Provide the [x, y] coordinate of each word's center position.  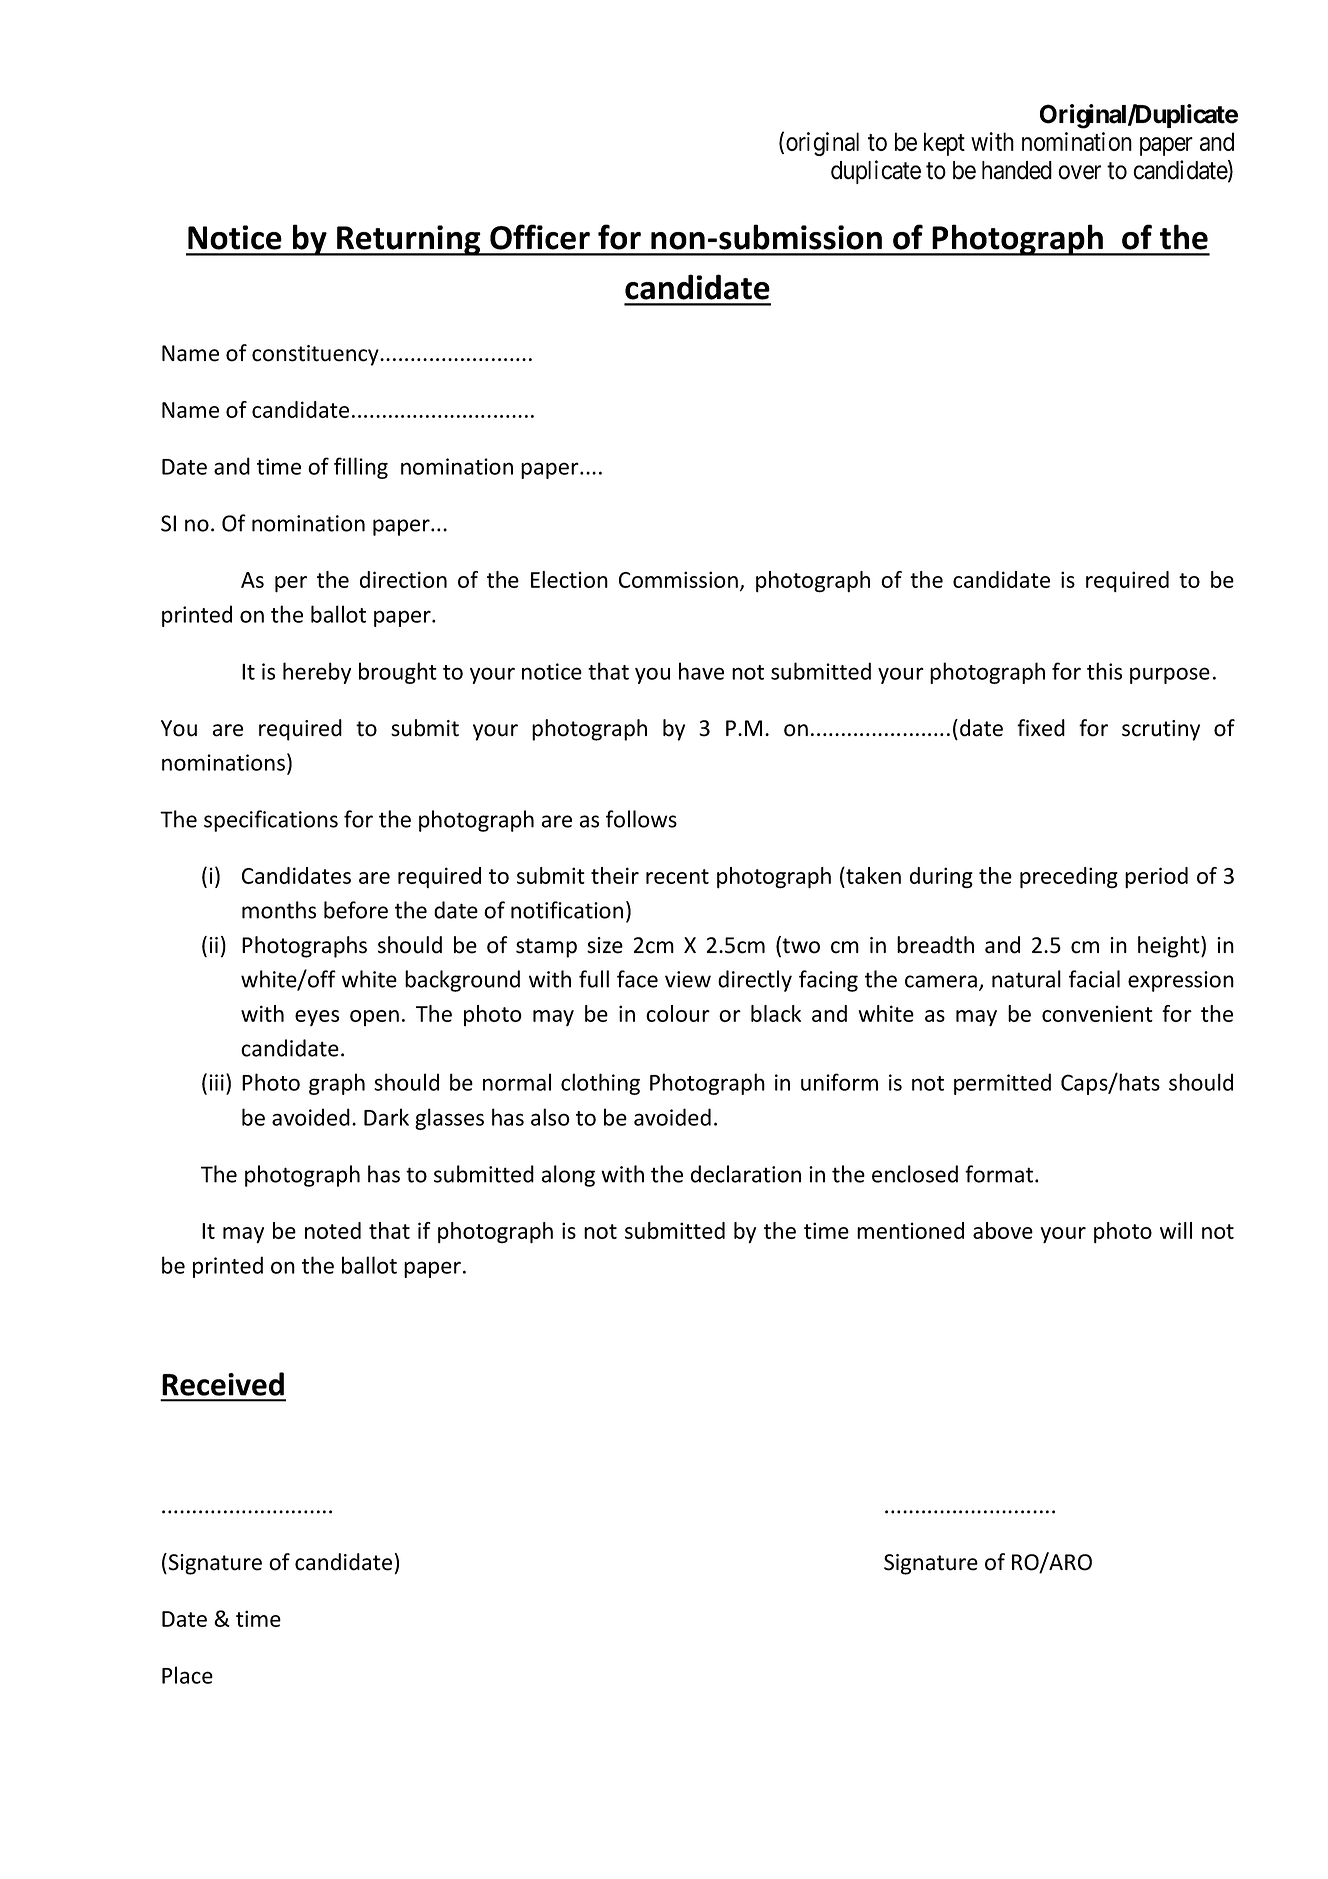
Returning [409, 240]
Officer [540, 237]
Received [223, 1384]
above [1003, 1230]
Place [187, 1675]
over [1079, 172]
